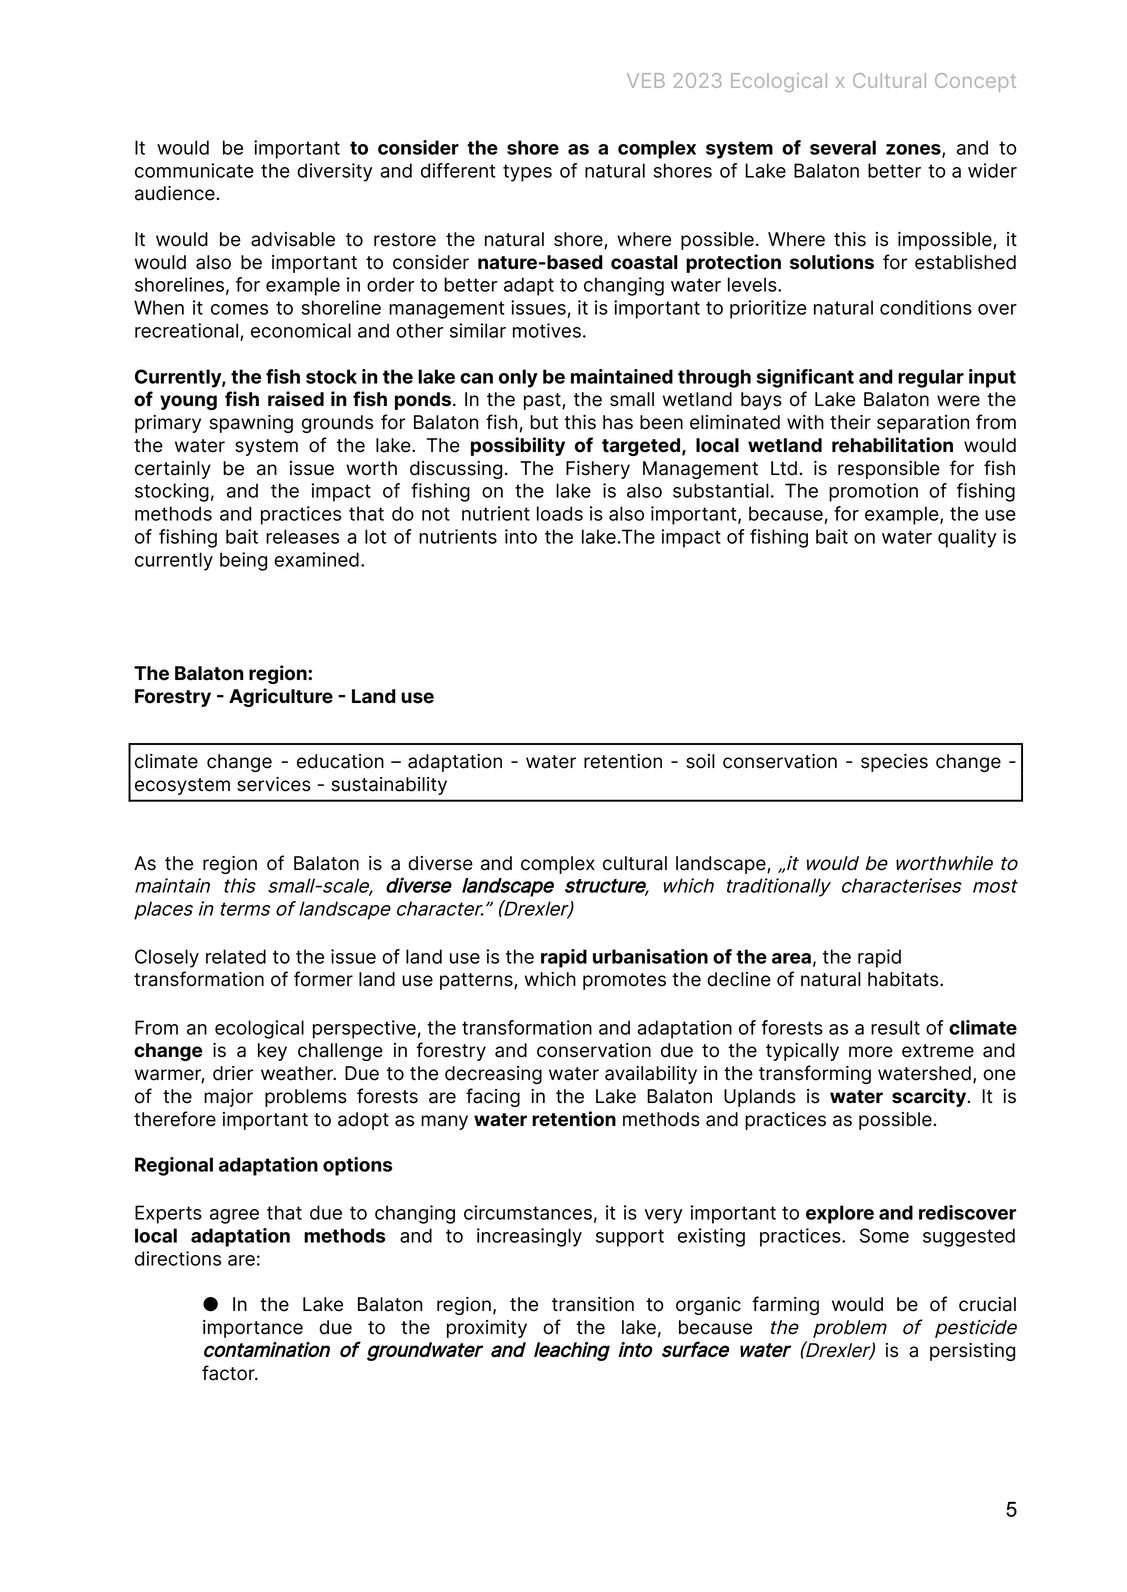 The height and width of the page is (1592, 1127). What do you see at coordinates (527, 173) in the page?
I see `types` at bounding box center [527, 173].
